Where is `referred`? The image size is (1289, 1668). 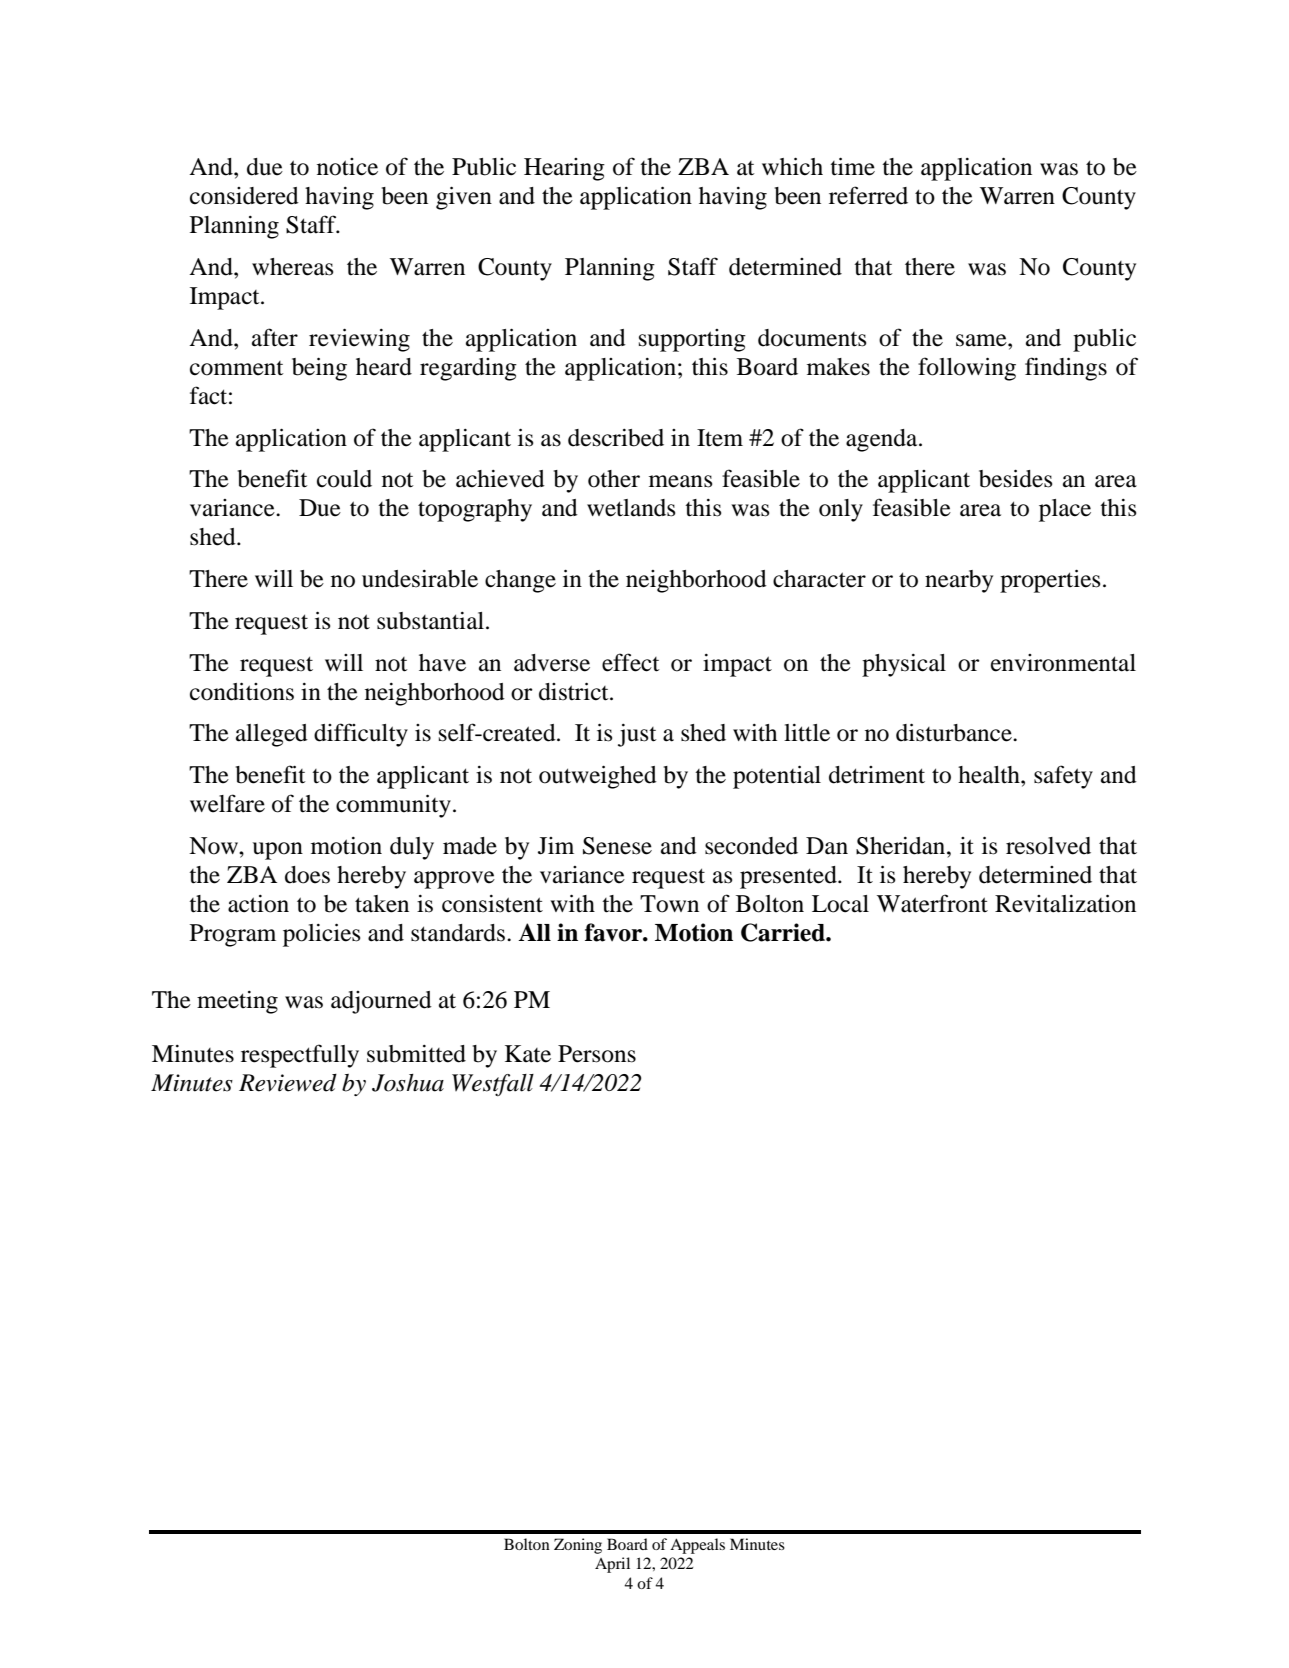
referred is located at coordinates (868, 195).
